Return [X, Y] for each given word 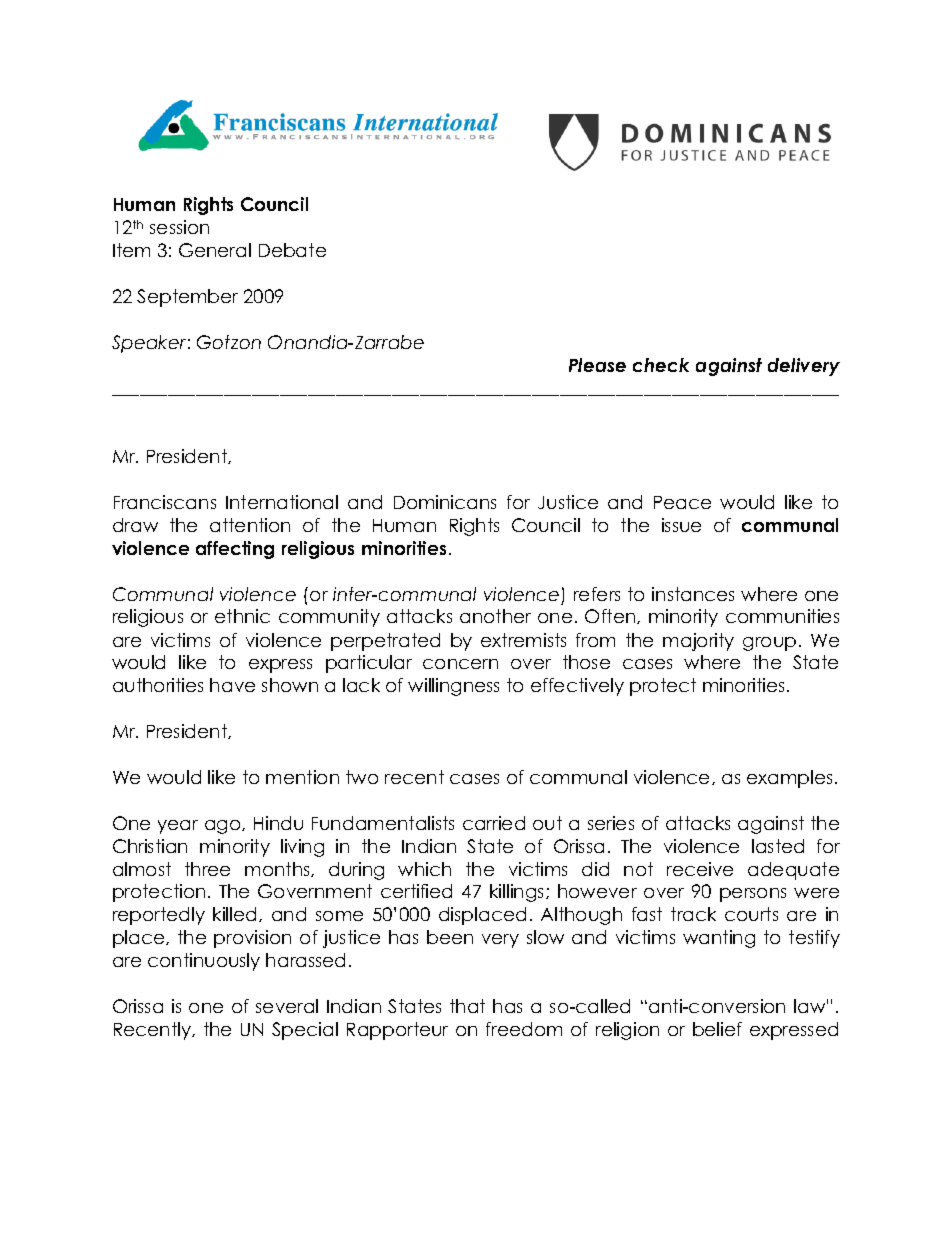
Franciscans [165, 502]
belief [717, 1029]
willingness [453, 687]
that [467, 1006]
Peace [682, 502]
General [215, 250]
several [287, 1006]
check [661, 365]
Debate [292, 250]
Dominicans [445, 502]
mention [302, 777]
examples [789, 779]
